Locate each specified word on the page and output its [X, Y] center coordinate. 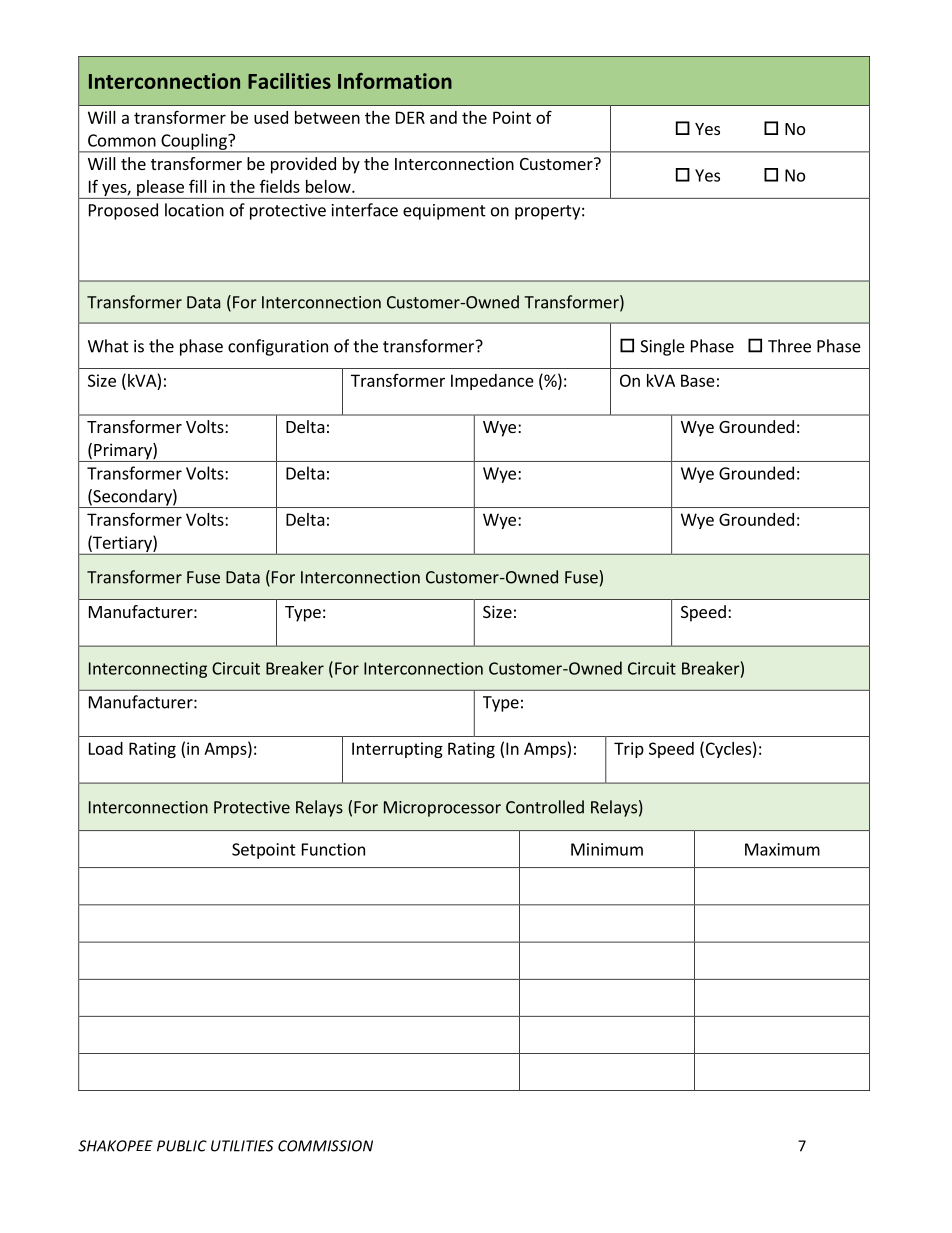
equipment [444, 212]
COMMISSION [325, 1146]
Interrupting [397, 750]
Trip [629, 750]
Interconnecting [148, 670]
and [443, 117]
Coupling [194, 142]
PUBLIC [182, 1146]
